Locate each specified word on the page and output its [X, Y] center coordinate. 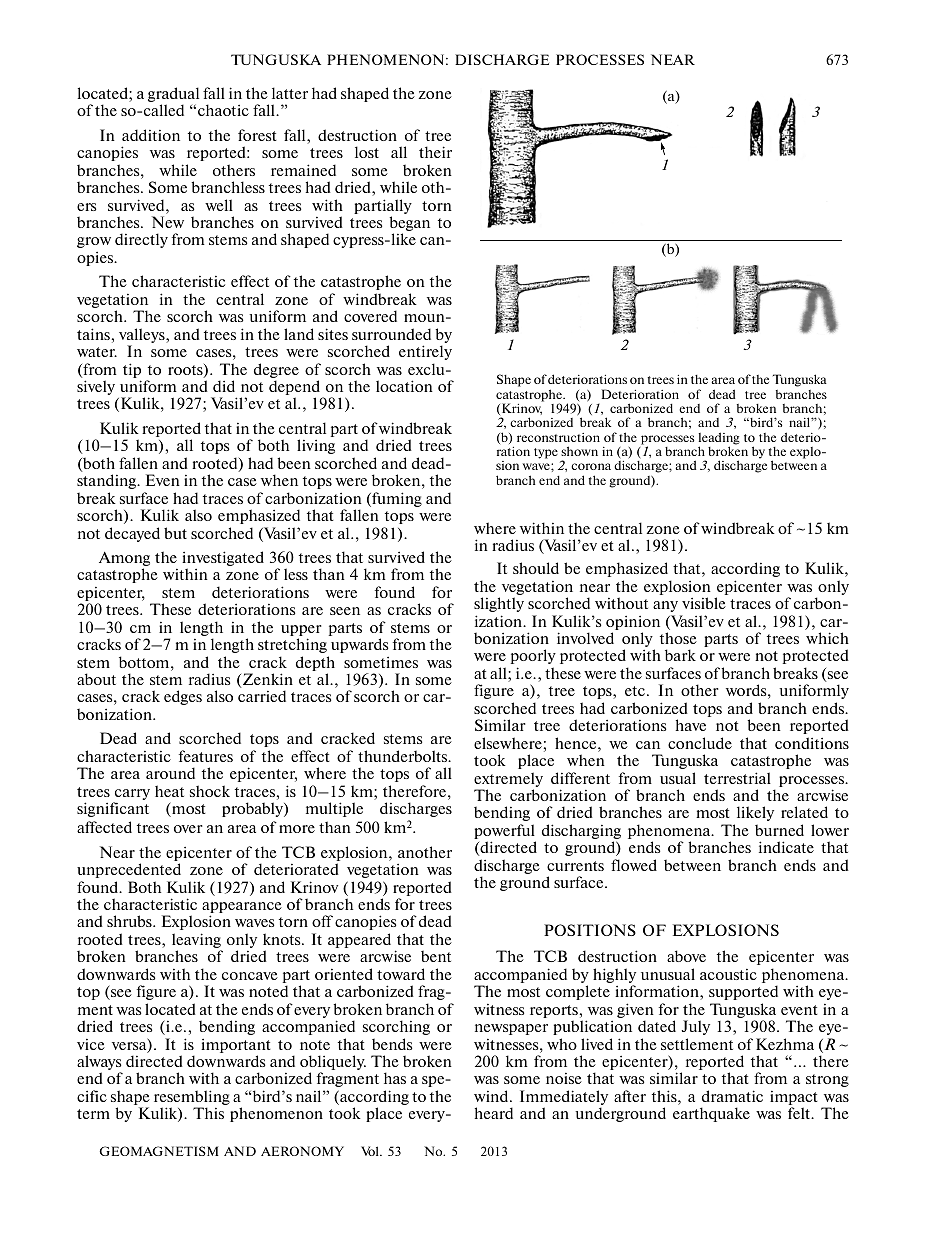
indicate [786, 847]
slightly [499, 604]
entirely [425, 352]
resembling [192, 1099]
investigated [223, 560]
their [435, 152]
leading [719, 439]
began [409, 225]
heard [493, 1113]
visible [704, 603]
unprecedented [129, 870]
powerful [505, 833]
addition [151, 135]
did [224, 386]
